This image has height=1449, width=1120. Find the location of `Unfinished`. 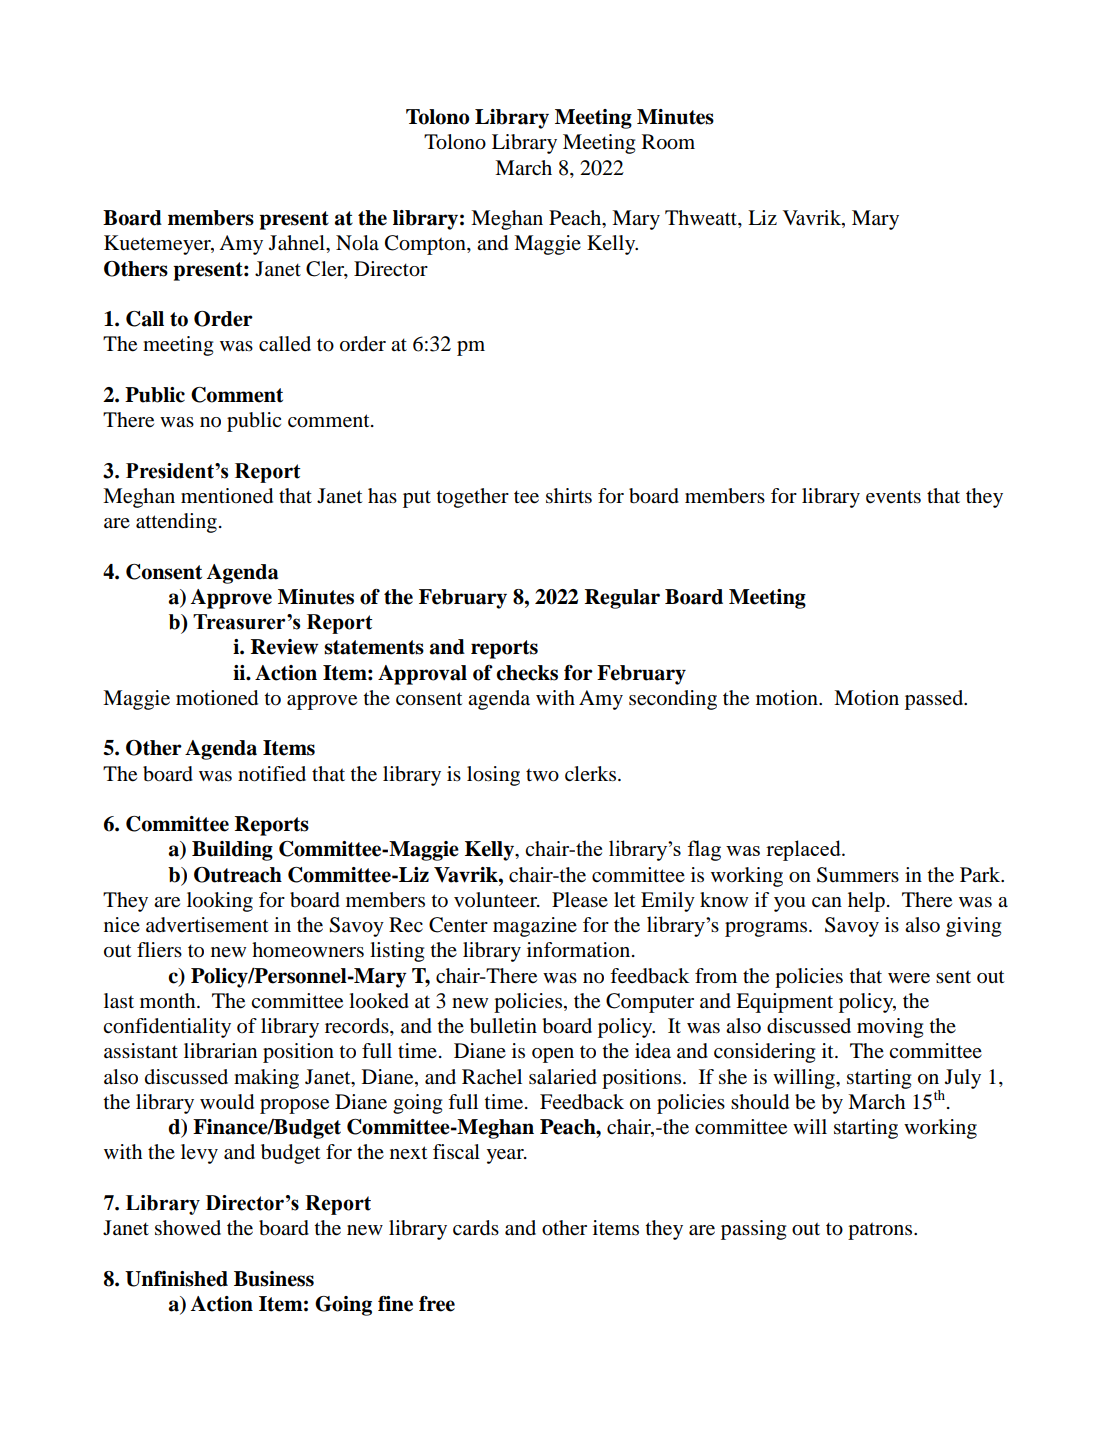

Unfinished is located at coordinates (176, 1279).
